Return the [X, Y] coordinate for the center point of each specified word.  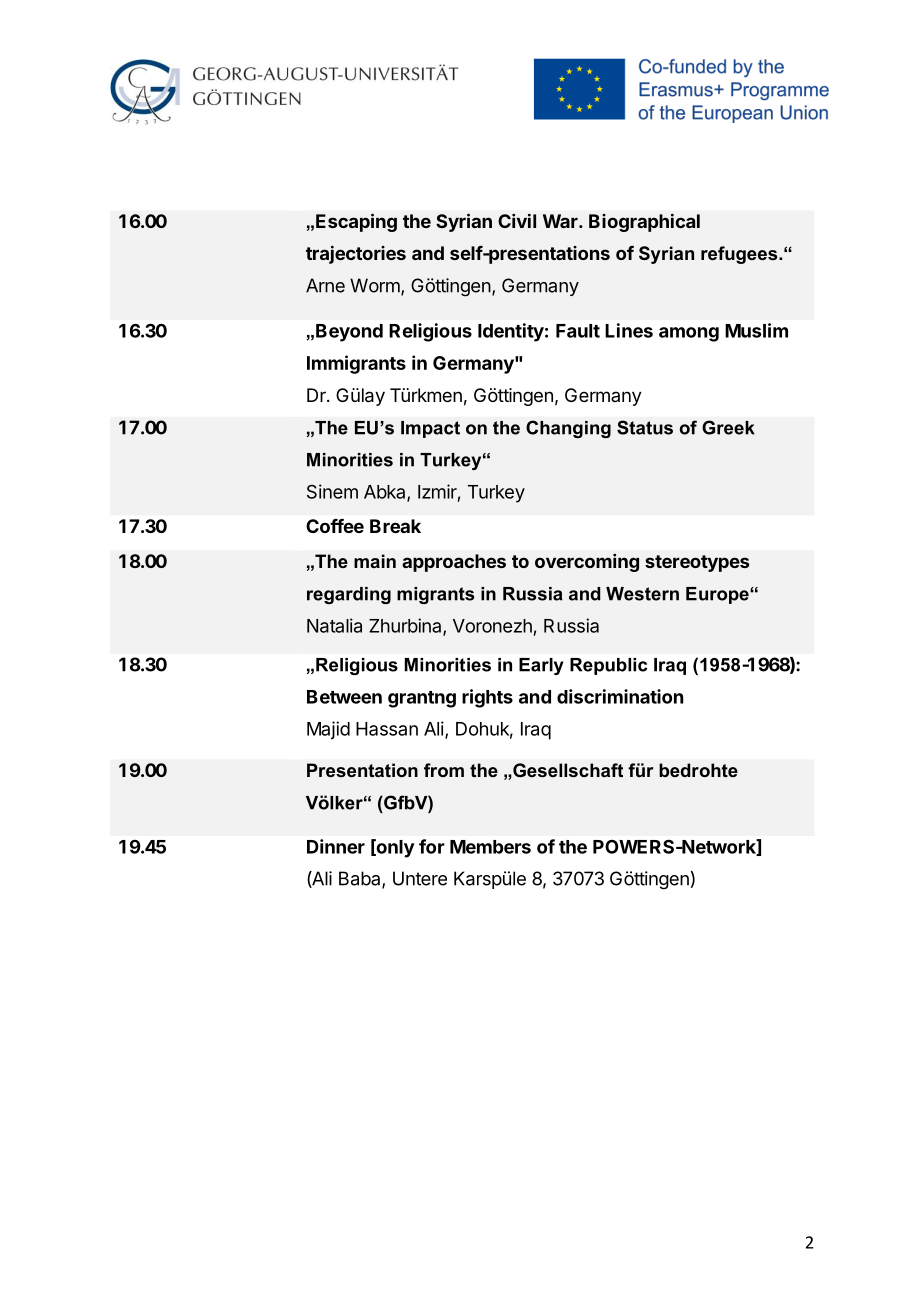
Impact [430, 429]
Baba [361, 879]
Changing [568, 429]
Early [541, 666]
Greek [728, 427]
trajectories [356, 255]
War [561, 221]
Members [490, 847]
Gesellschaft [567, 770]
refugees [740, 255]
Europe [718, 595]
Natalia [334, 625]
